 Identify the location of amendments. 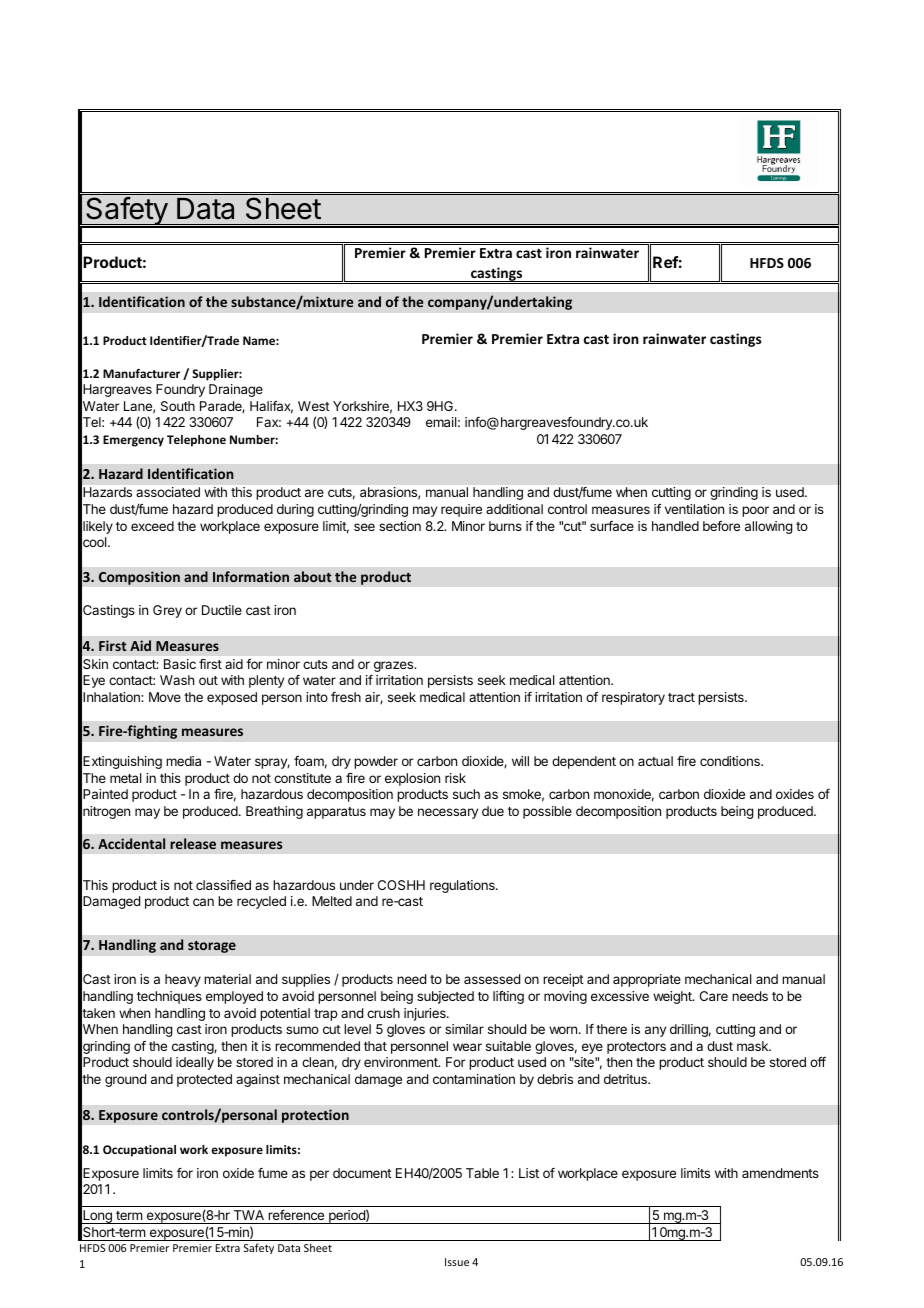
(780, 1173).
